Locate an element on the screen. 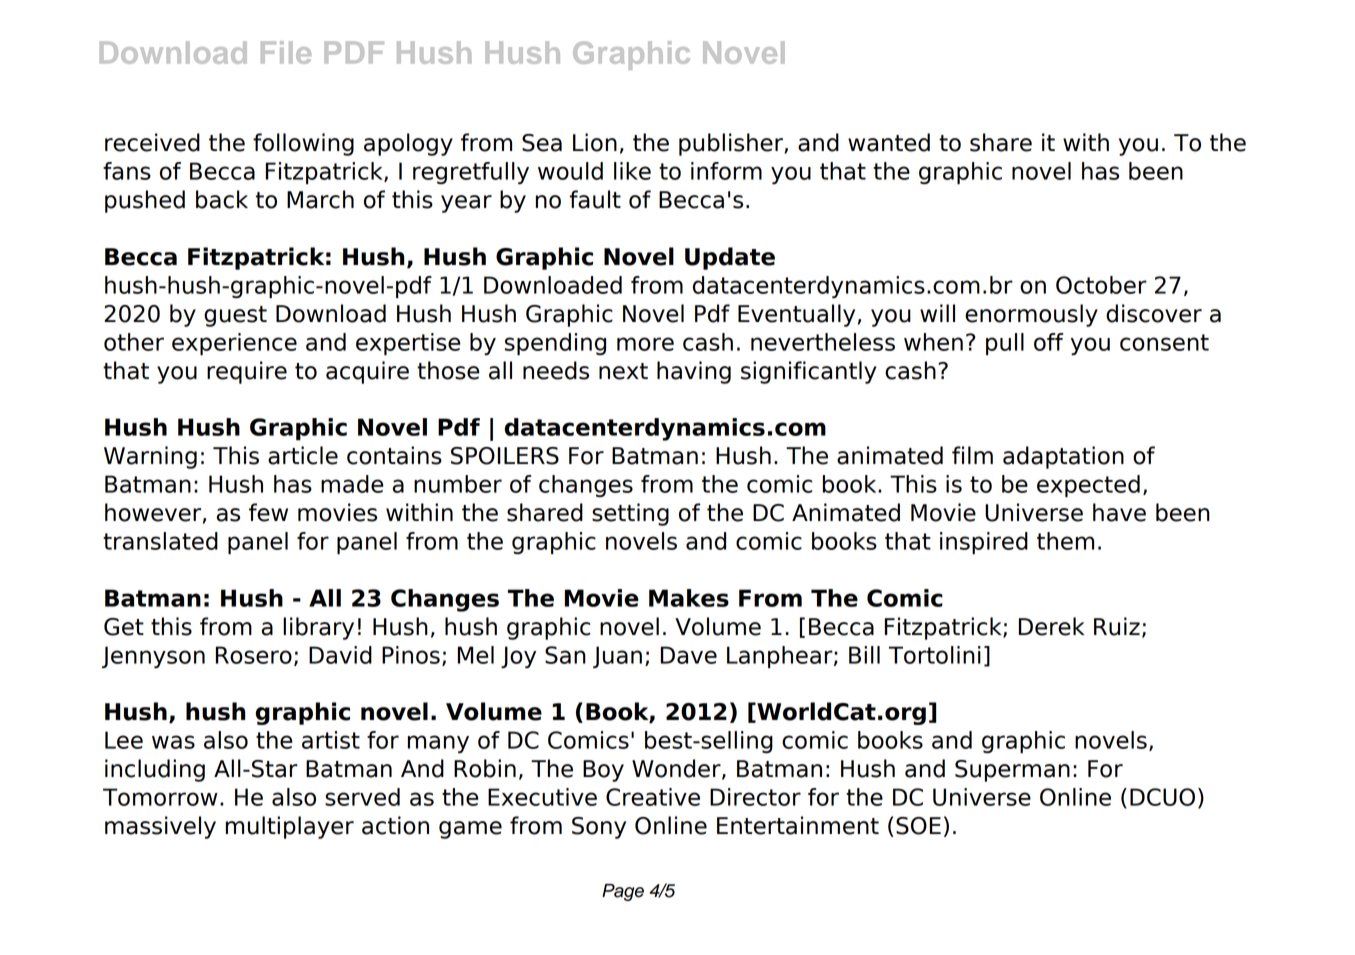 The image size is (1355, 955). library is located at coordinates (318, 628).
